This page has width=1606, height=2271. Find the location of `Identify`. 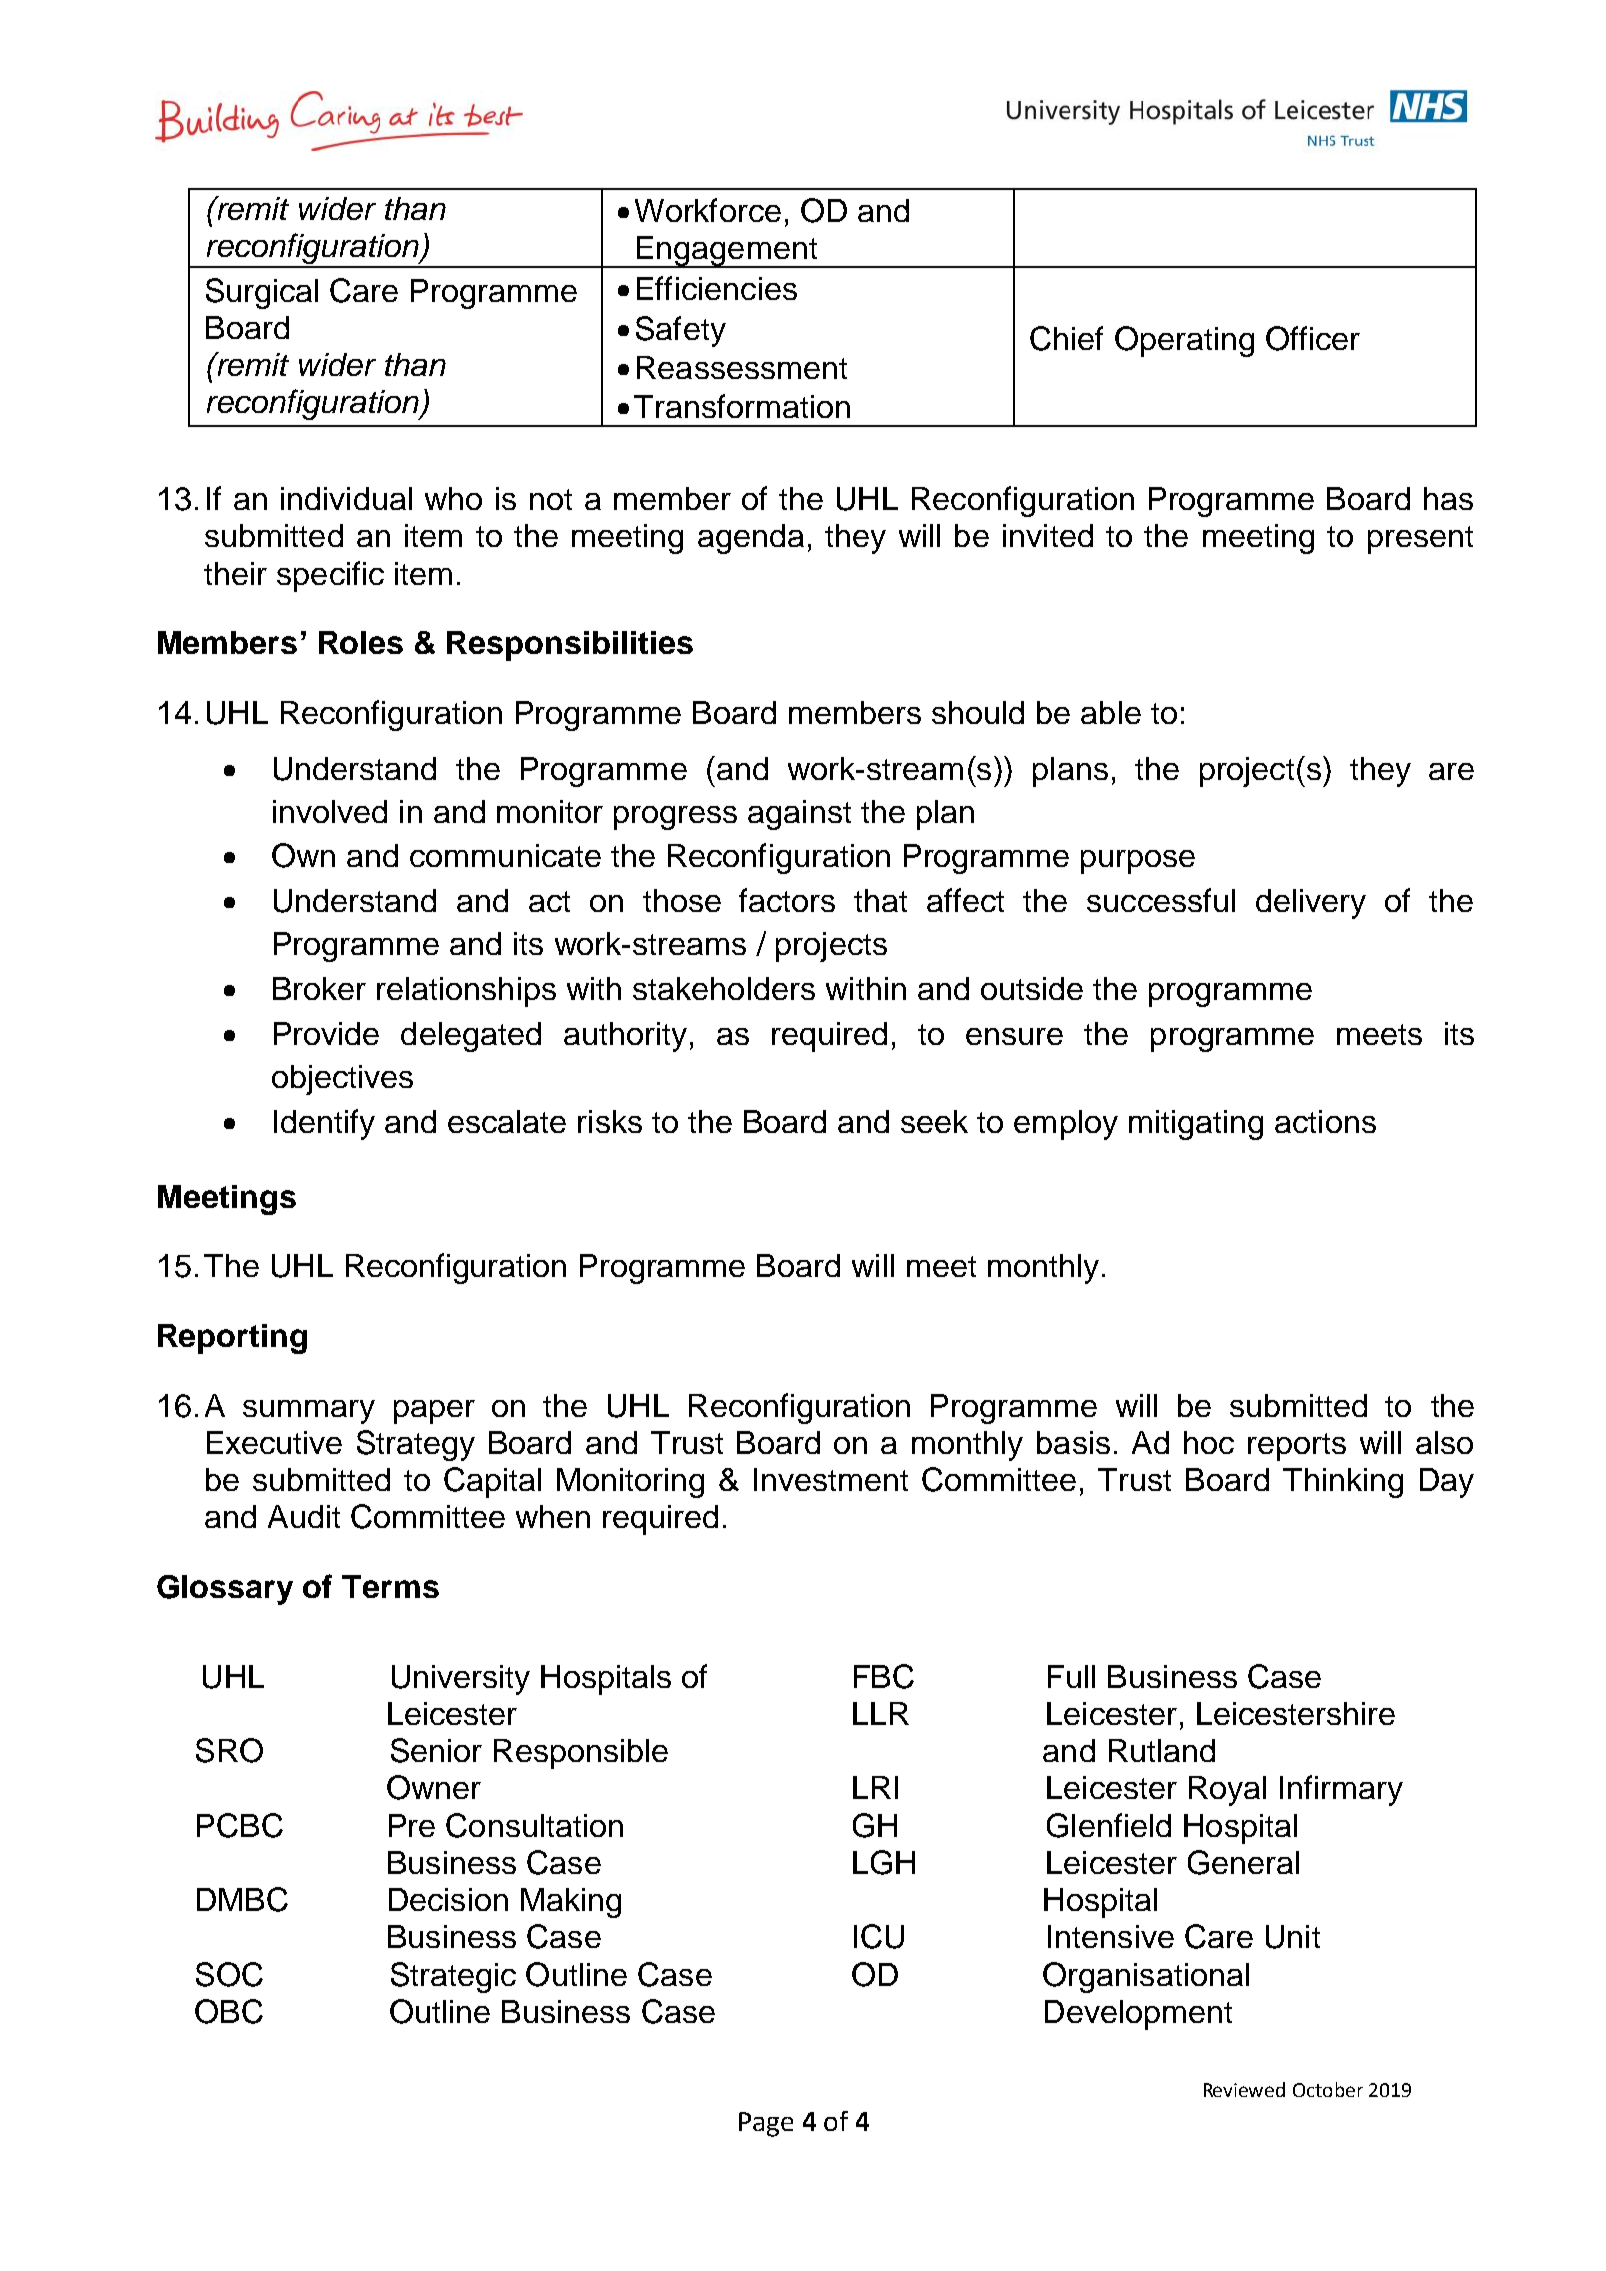

Identify is located at coordinates (324, 1124).
